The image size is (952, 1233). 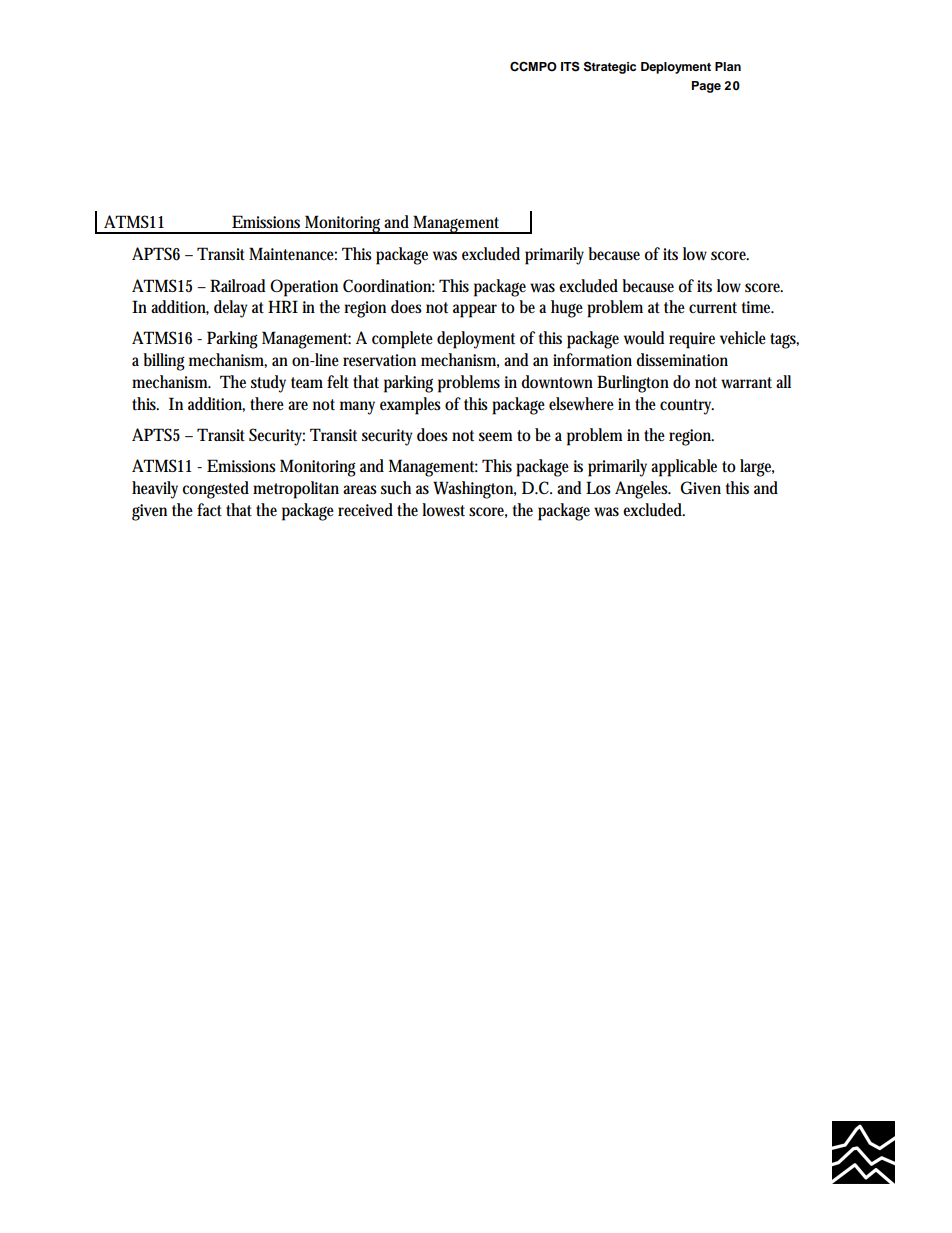 I want to click on current, so click(x=713, y=308).
